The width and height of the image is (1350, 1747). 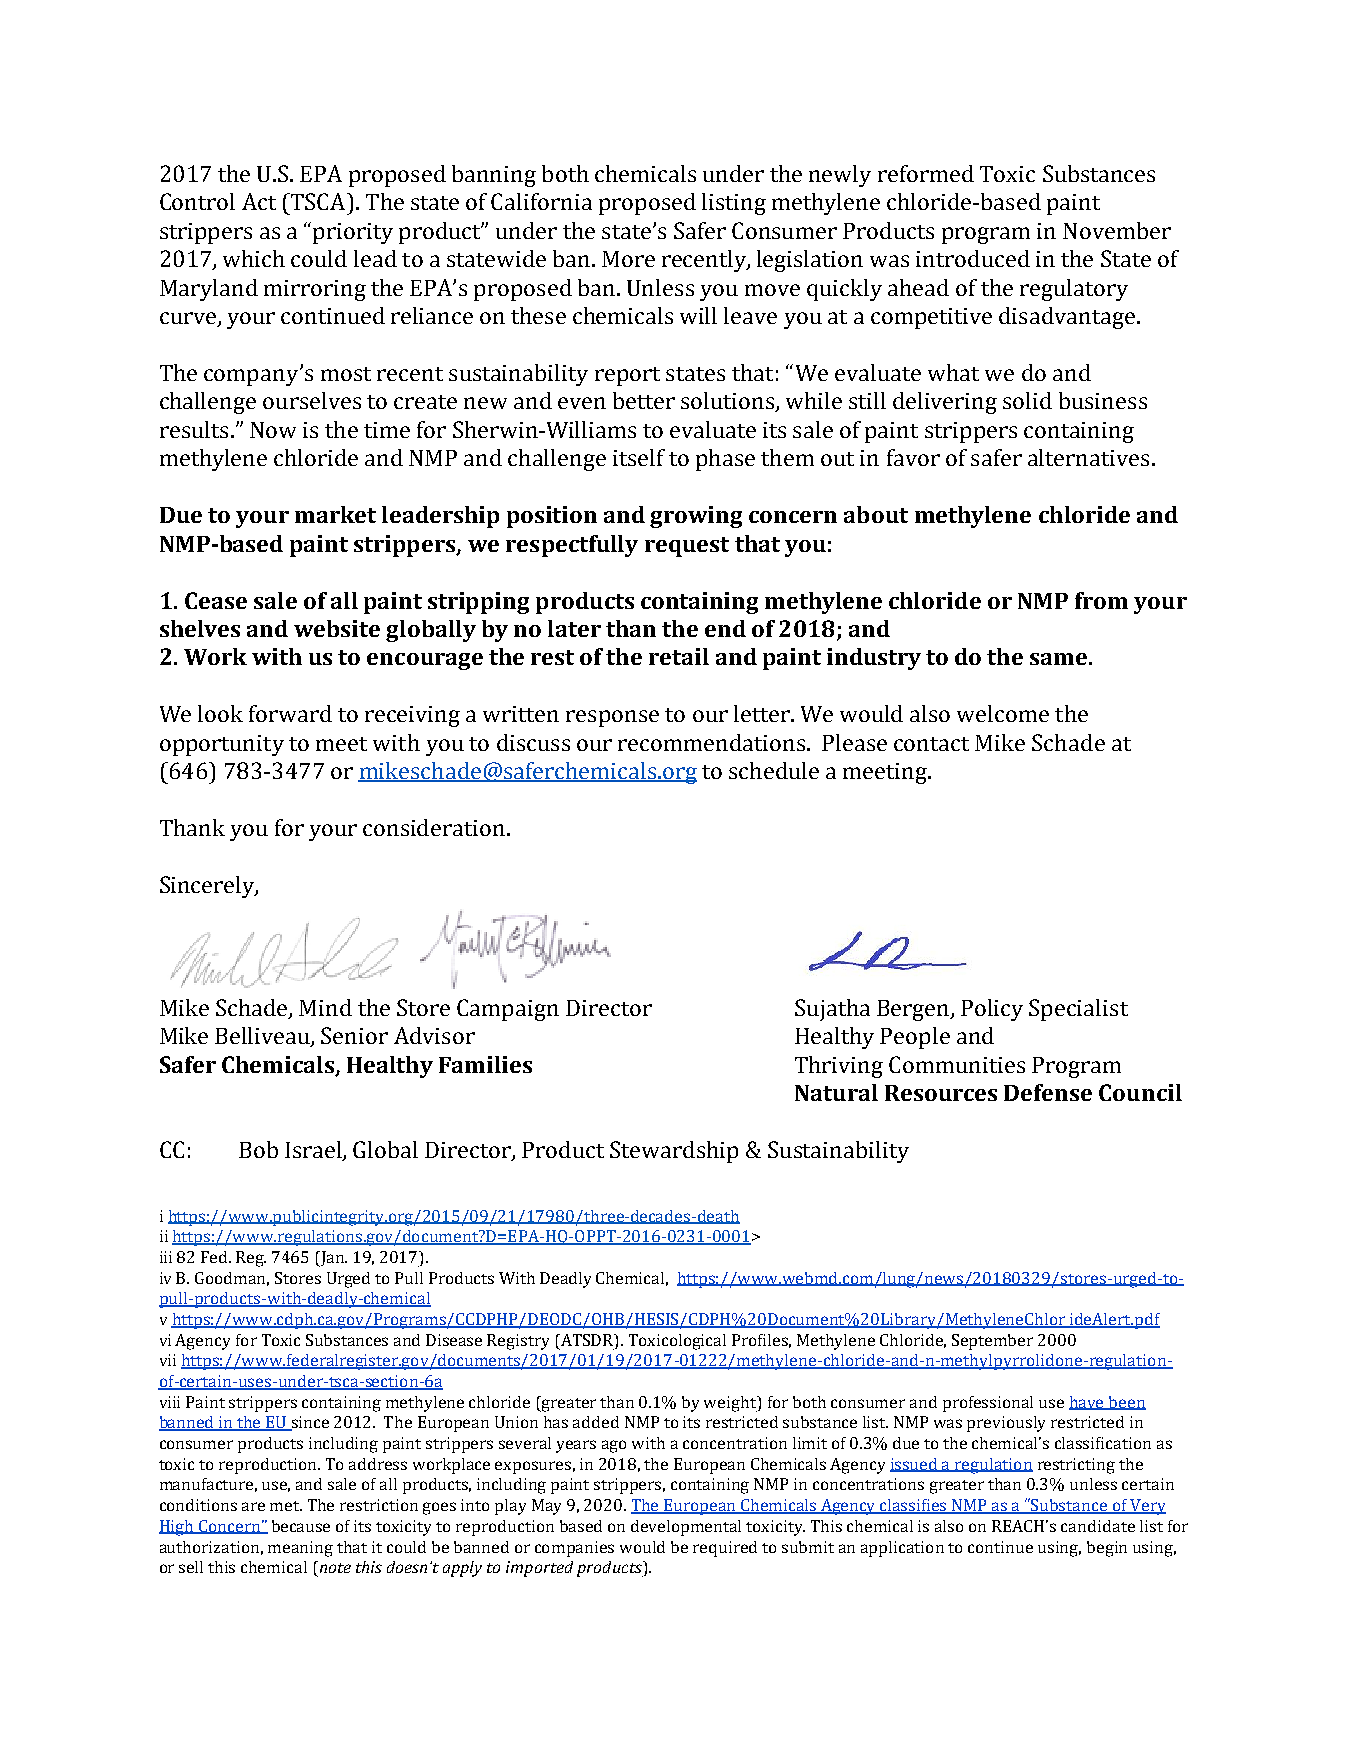 What do you see at coordinates (353, 233) in the image?
I see `priority` at bounding box center [353, 233].
